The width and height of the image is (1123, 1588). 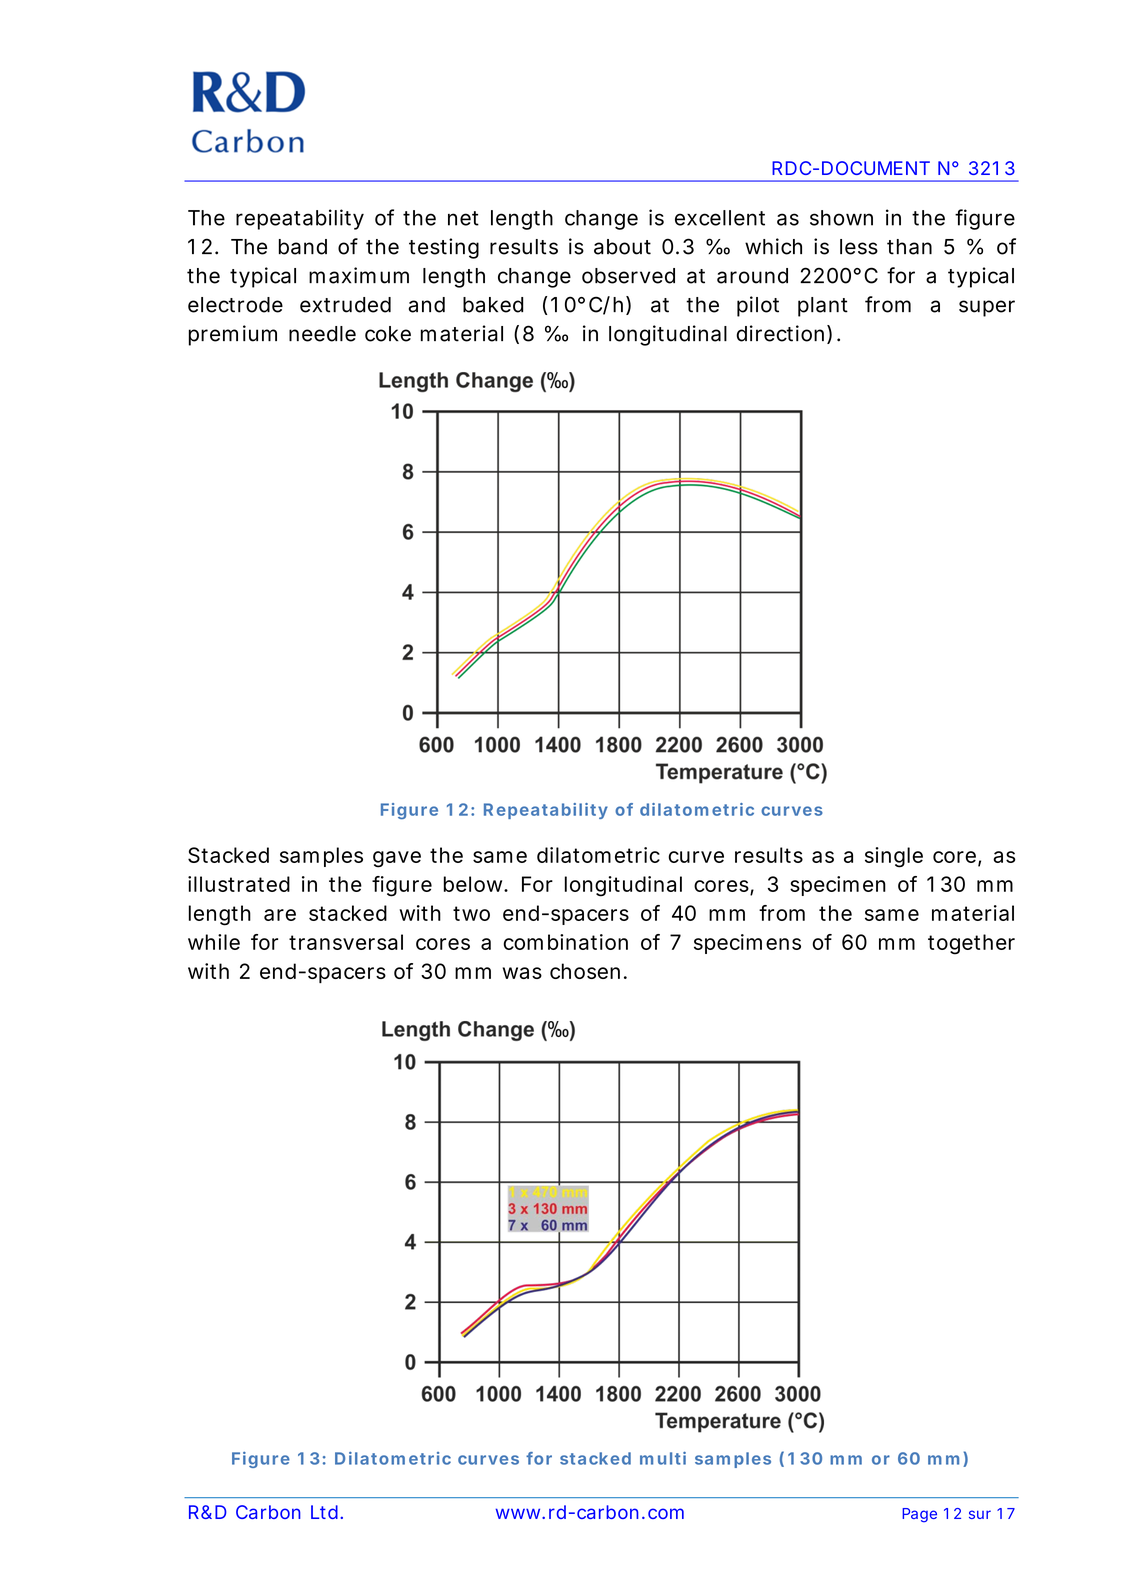 I want to click on Ltd, so click(x=324, y=1512).
